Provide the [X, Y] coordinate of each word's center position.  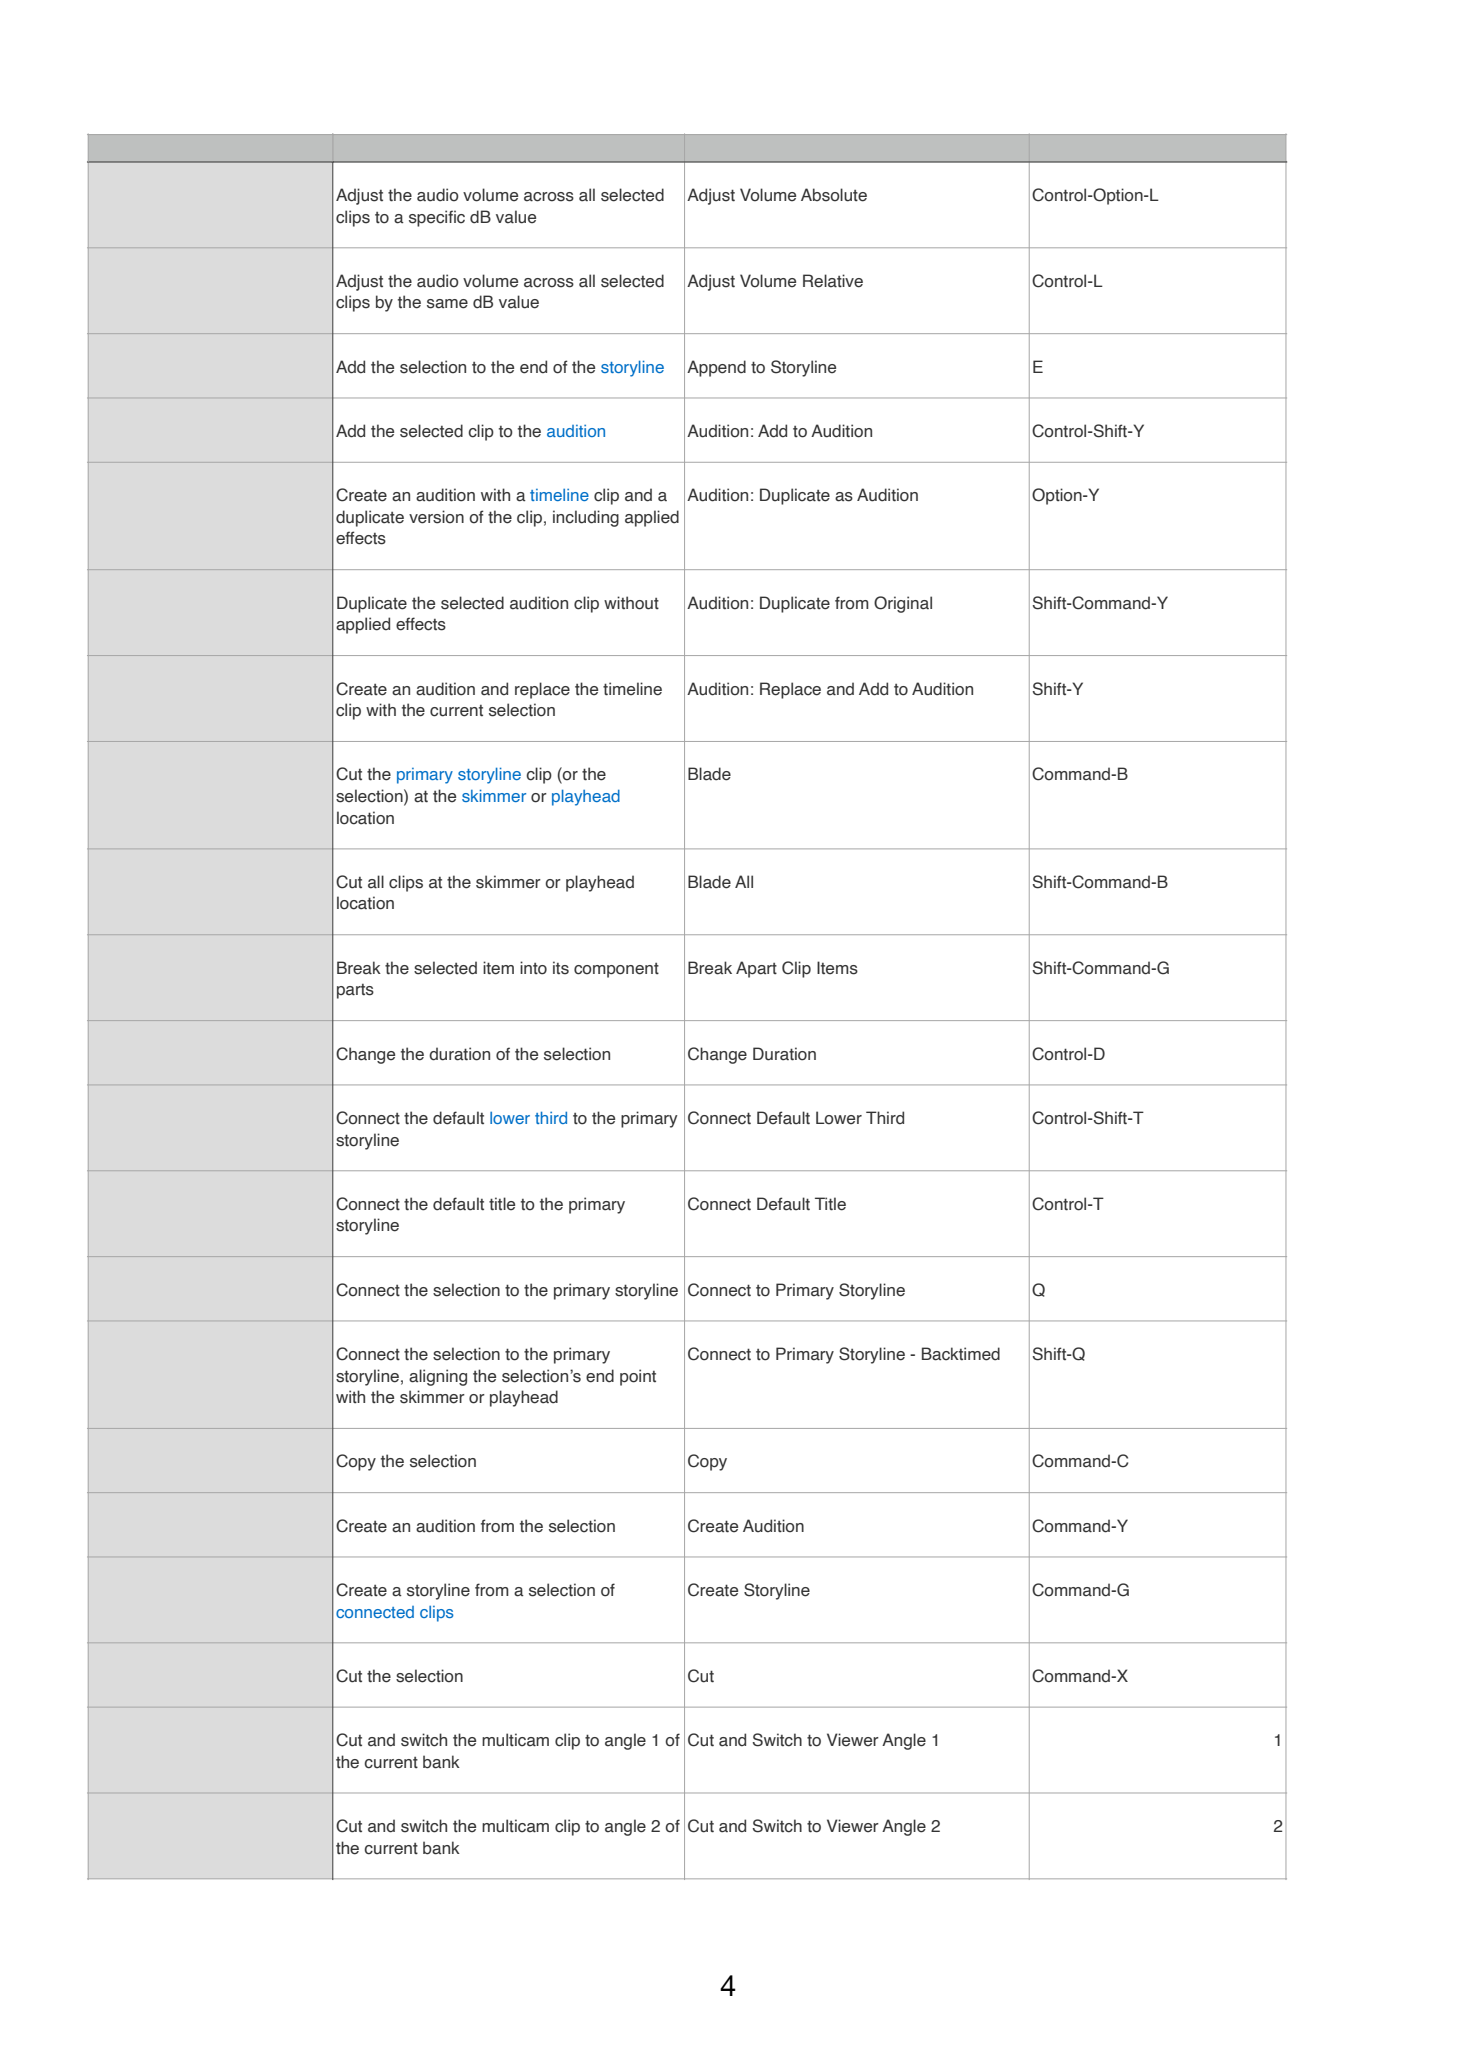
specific [437, 218]
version [436, 517]
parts [355, 991]
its [561, 968]
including [586, 518]
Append [716, 368]
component [616, 970]
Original [903, 604]
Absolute [834, 195]
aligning [438, 1377]
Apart [756, 969]
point [638, 1377]
